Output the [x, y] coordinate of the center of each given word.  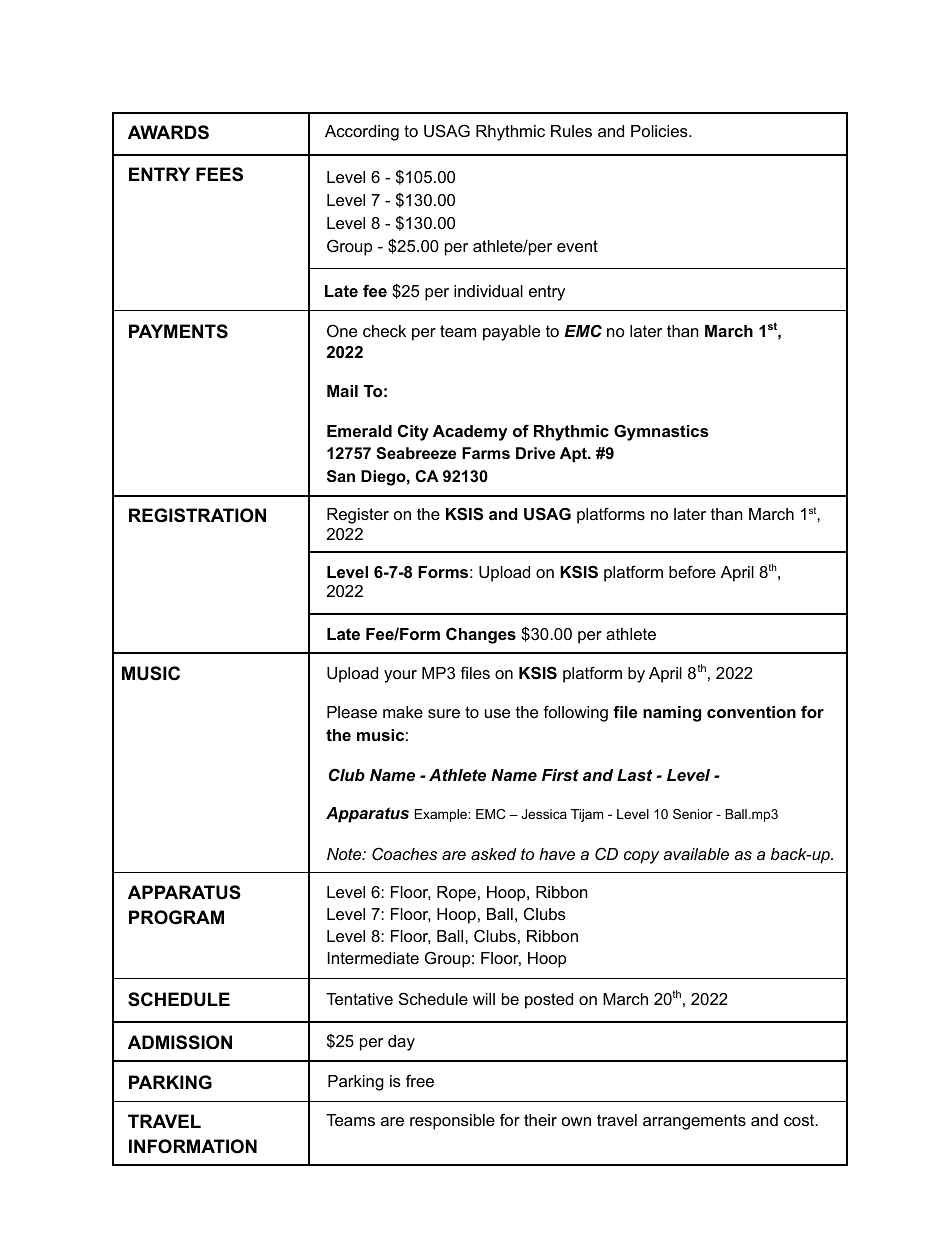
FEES [219, 174]
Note [345, 854]
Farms [486, 453]
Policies [660, 131]
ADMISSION [180, 1042]
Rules [571, 131]
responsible [452, 1122]
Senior [693, 814]
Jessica [544, 814]
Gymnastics [661, 432]
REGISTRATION [197, 515]
